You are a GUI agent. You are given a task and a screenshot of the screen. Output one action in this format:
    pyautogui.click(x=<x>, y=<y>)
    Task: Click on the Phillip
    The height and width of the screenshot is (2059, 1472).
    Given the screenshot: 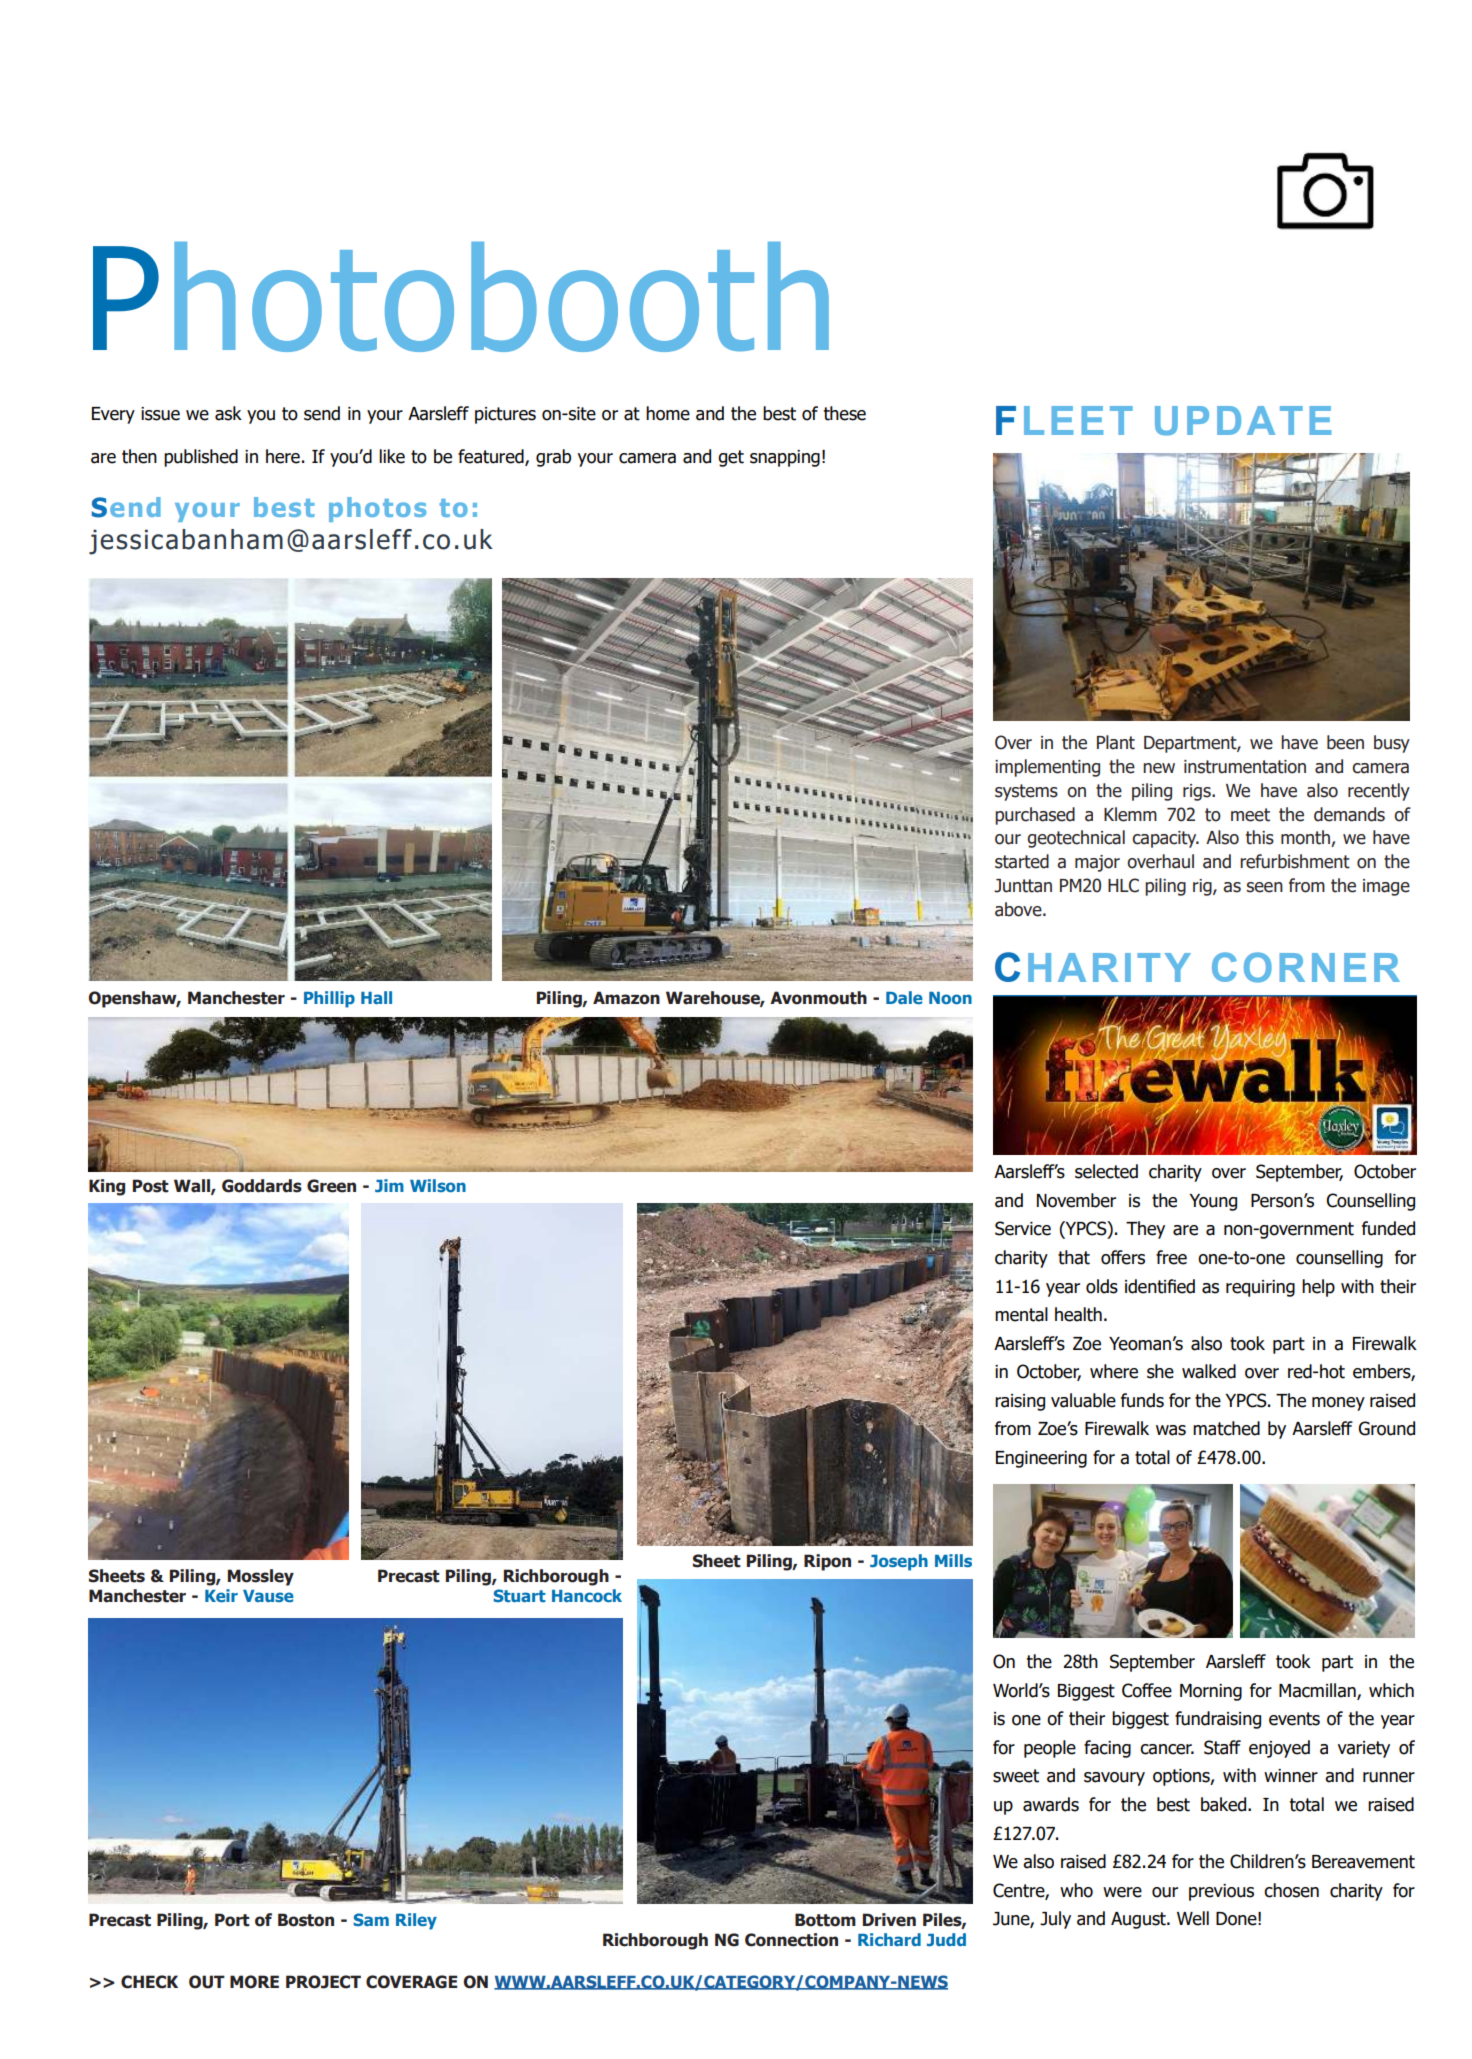 What is the action you would take?
    pyautogui.click(x=329, y=999)
